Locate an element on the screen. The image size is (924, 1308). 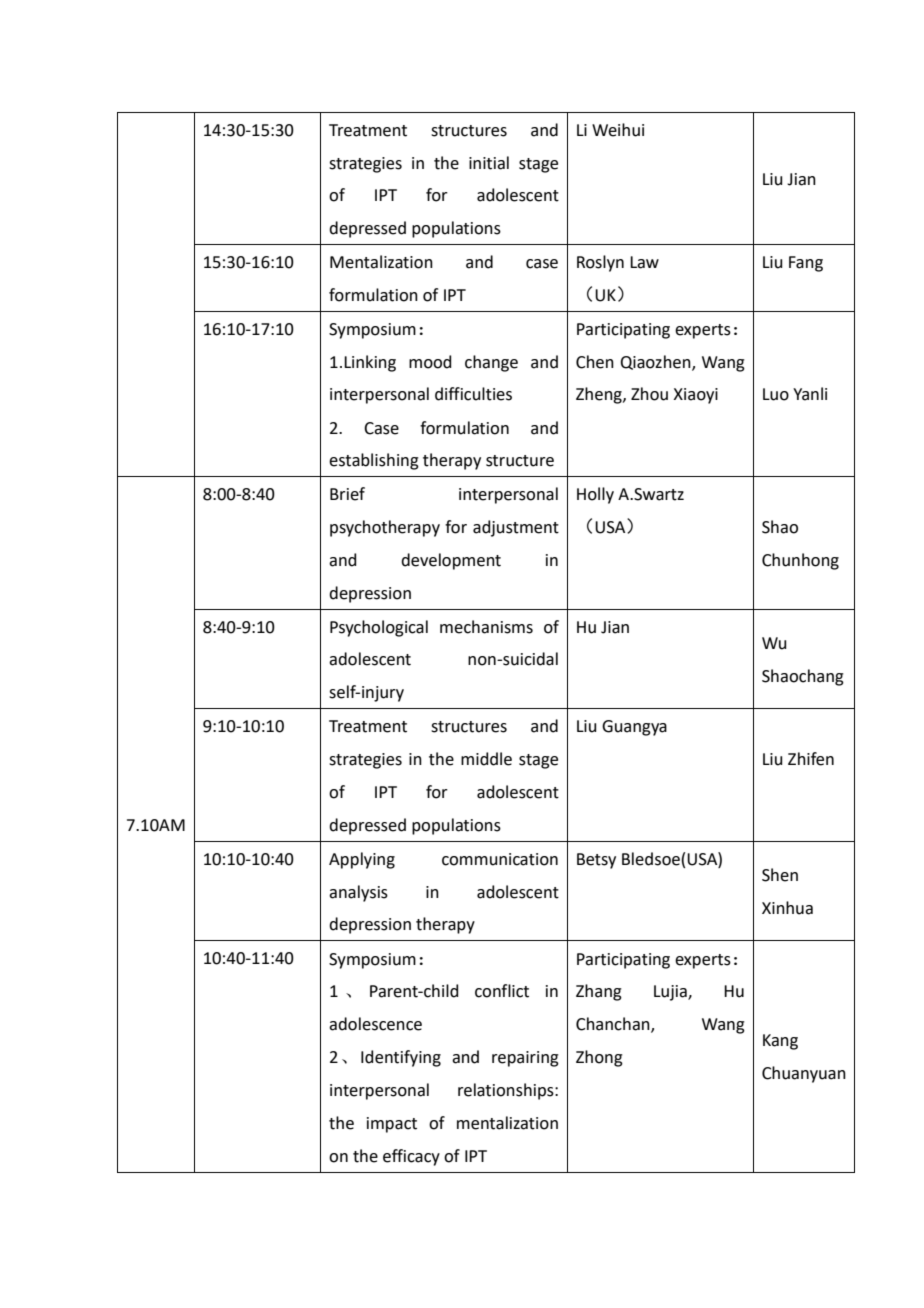
Chunhong is located at coordinates (800, 561).
